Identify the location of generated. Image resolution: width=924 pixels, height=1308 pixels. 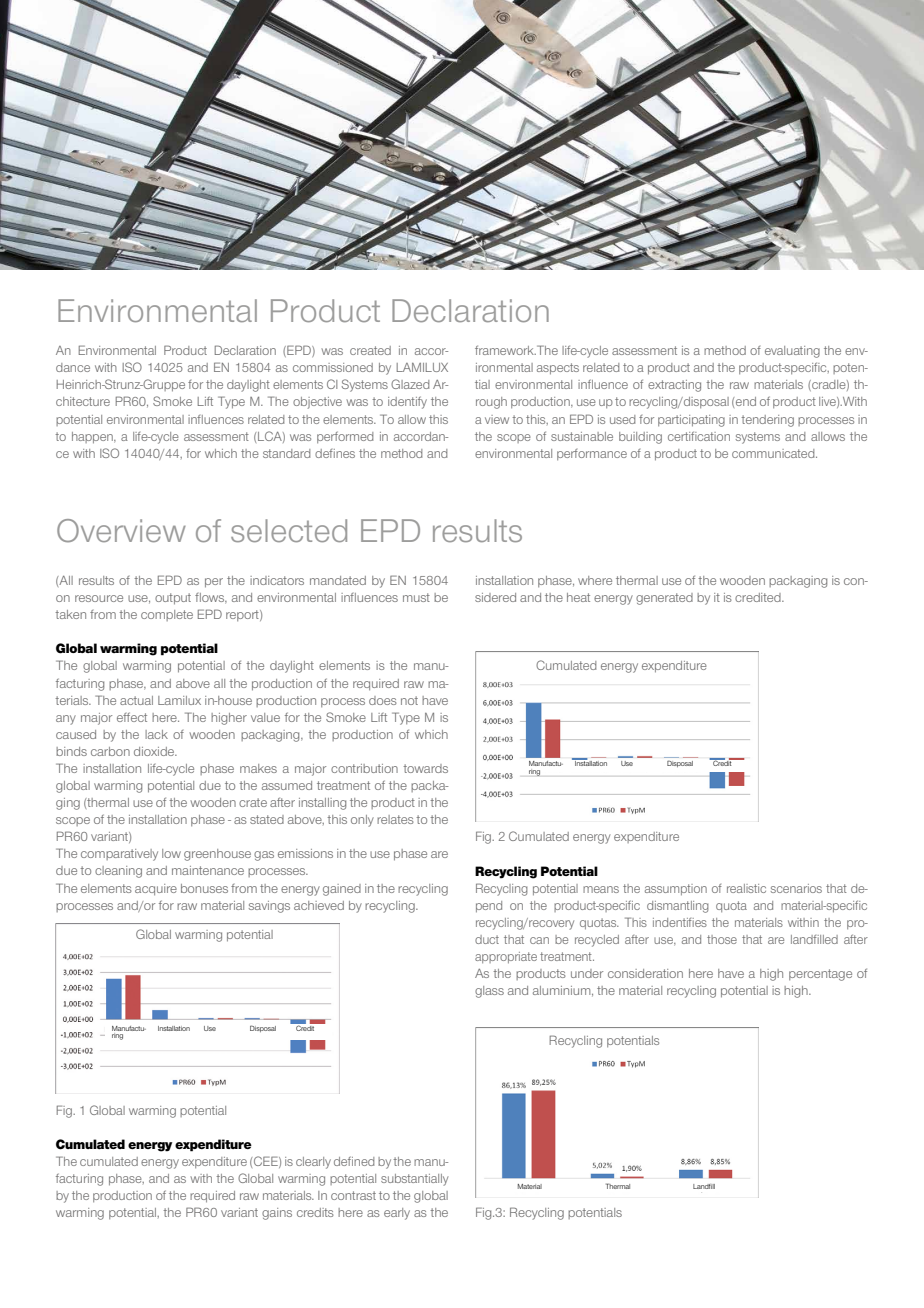
(664, 599).
